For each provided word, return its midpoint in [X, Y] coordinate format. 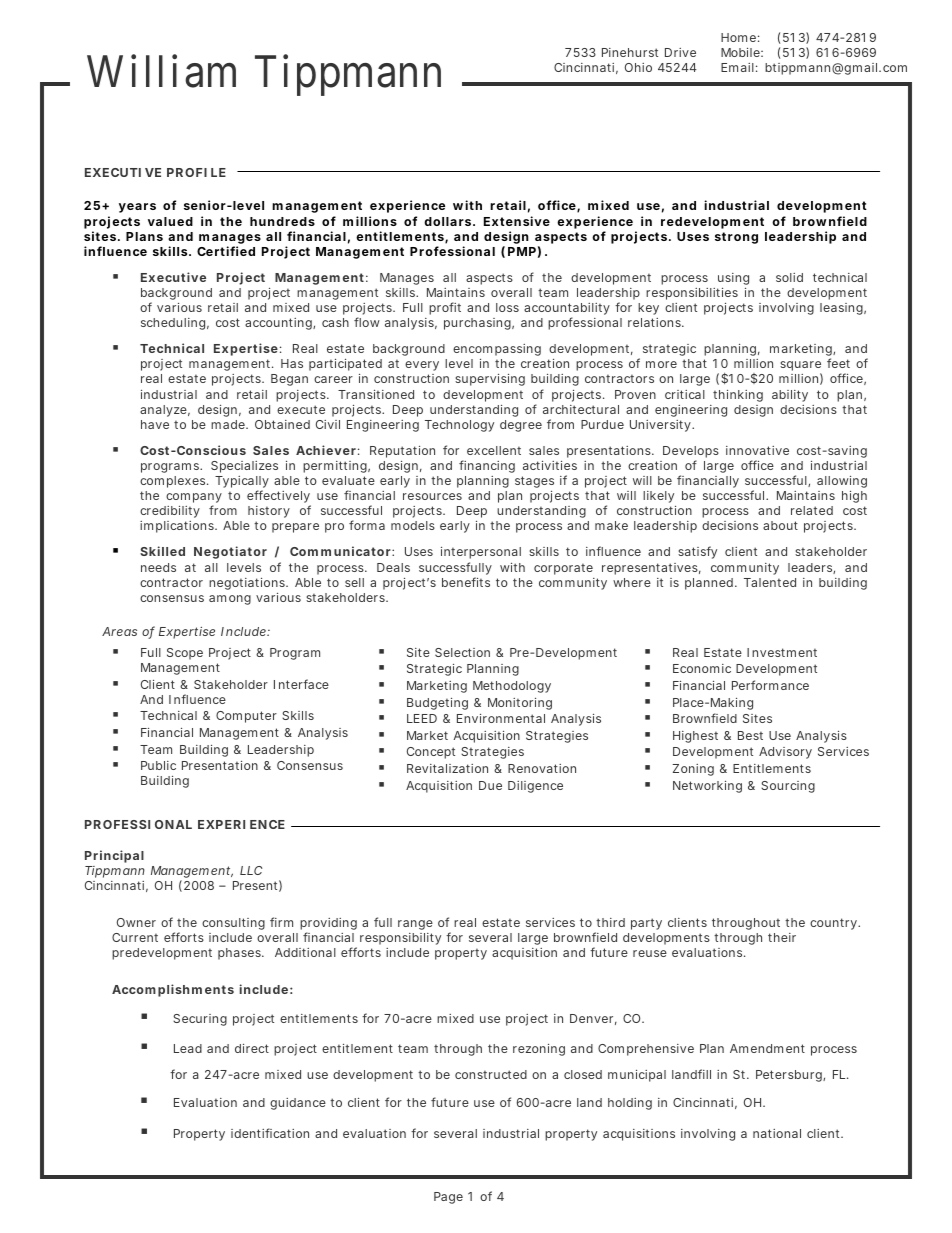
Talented [770, 582]
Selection [462, 652]
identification [270, 1133]
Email [737, 67]
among [230, 600]
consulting [233, 924]
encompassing [497, 350]
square [800, 367]
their [782, 937]
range [415, 925]
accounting [279, 324]
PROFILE [196, 172]
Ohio [638, 67]
